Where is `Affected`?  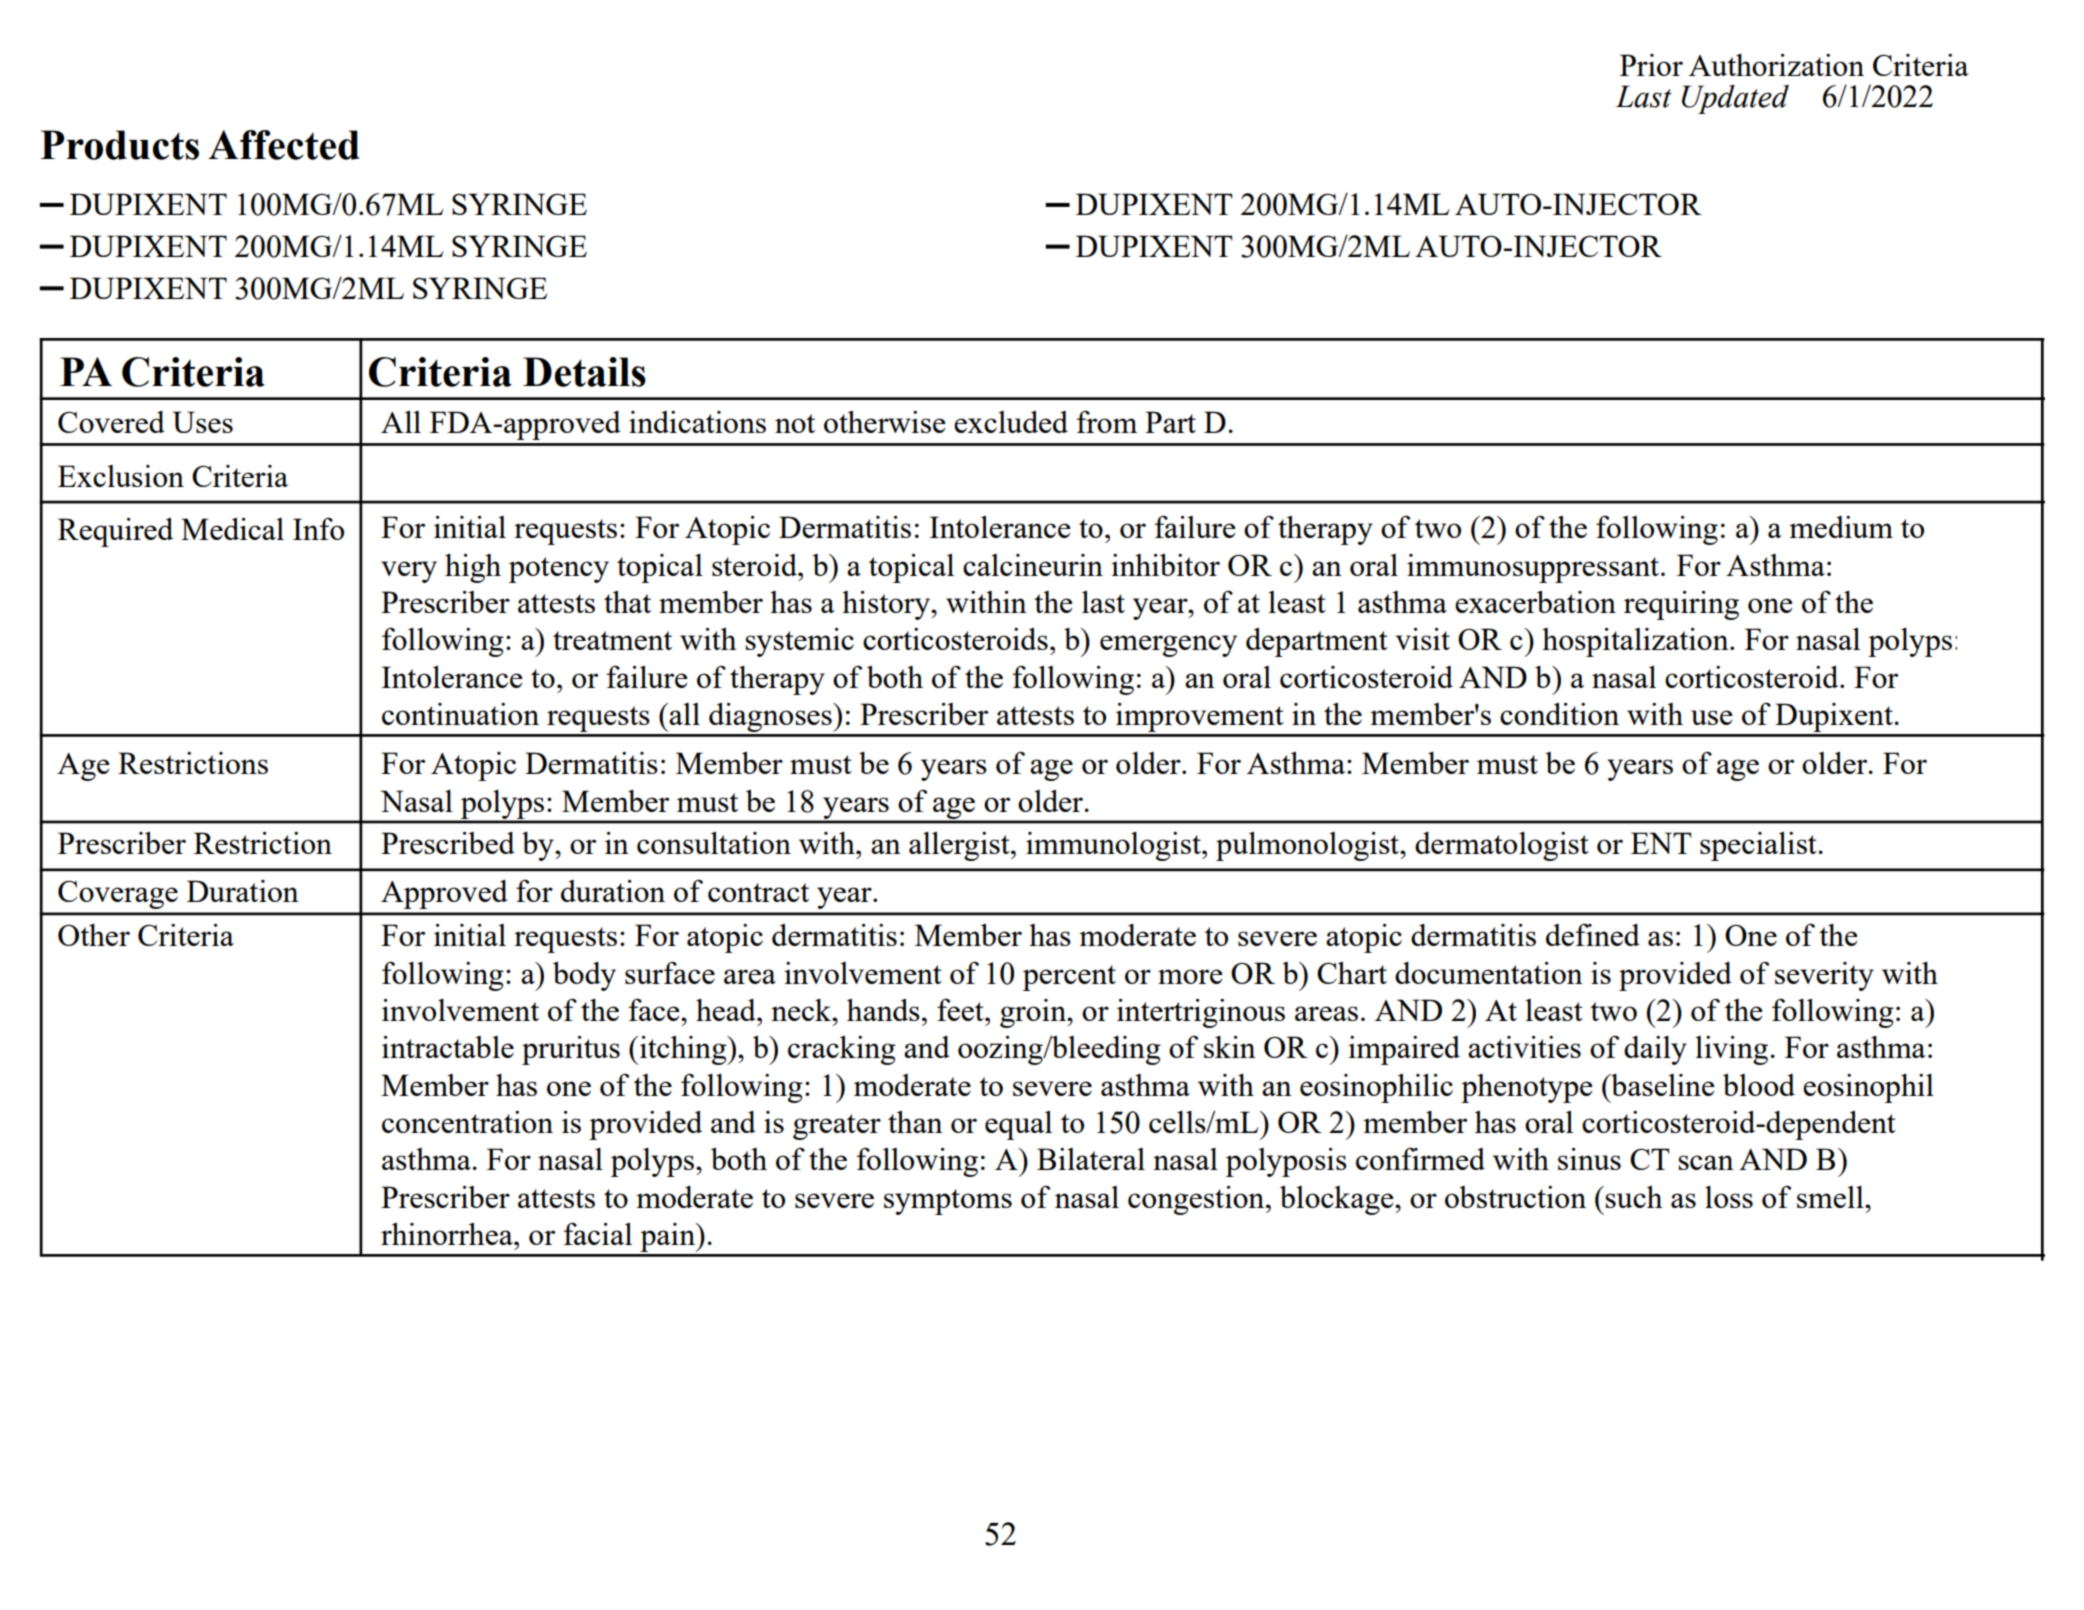 Affected is located at coordinates (284, 145).
